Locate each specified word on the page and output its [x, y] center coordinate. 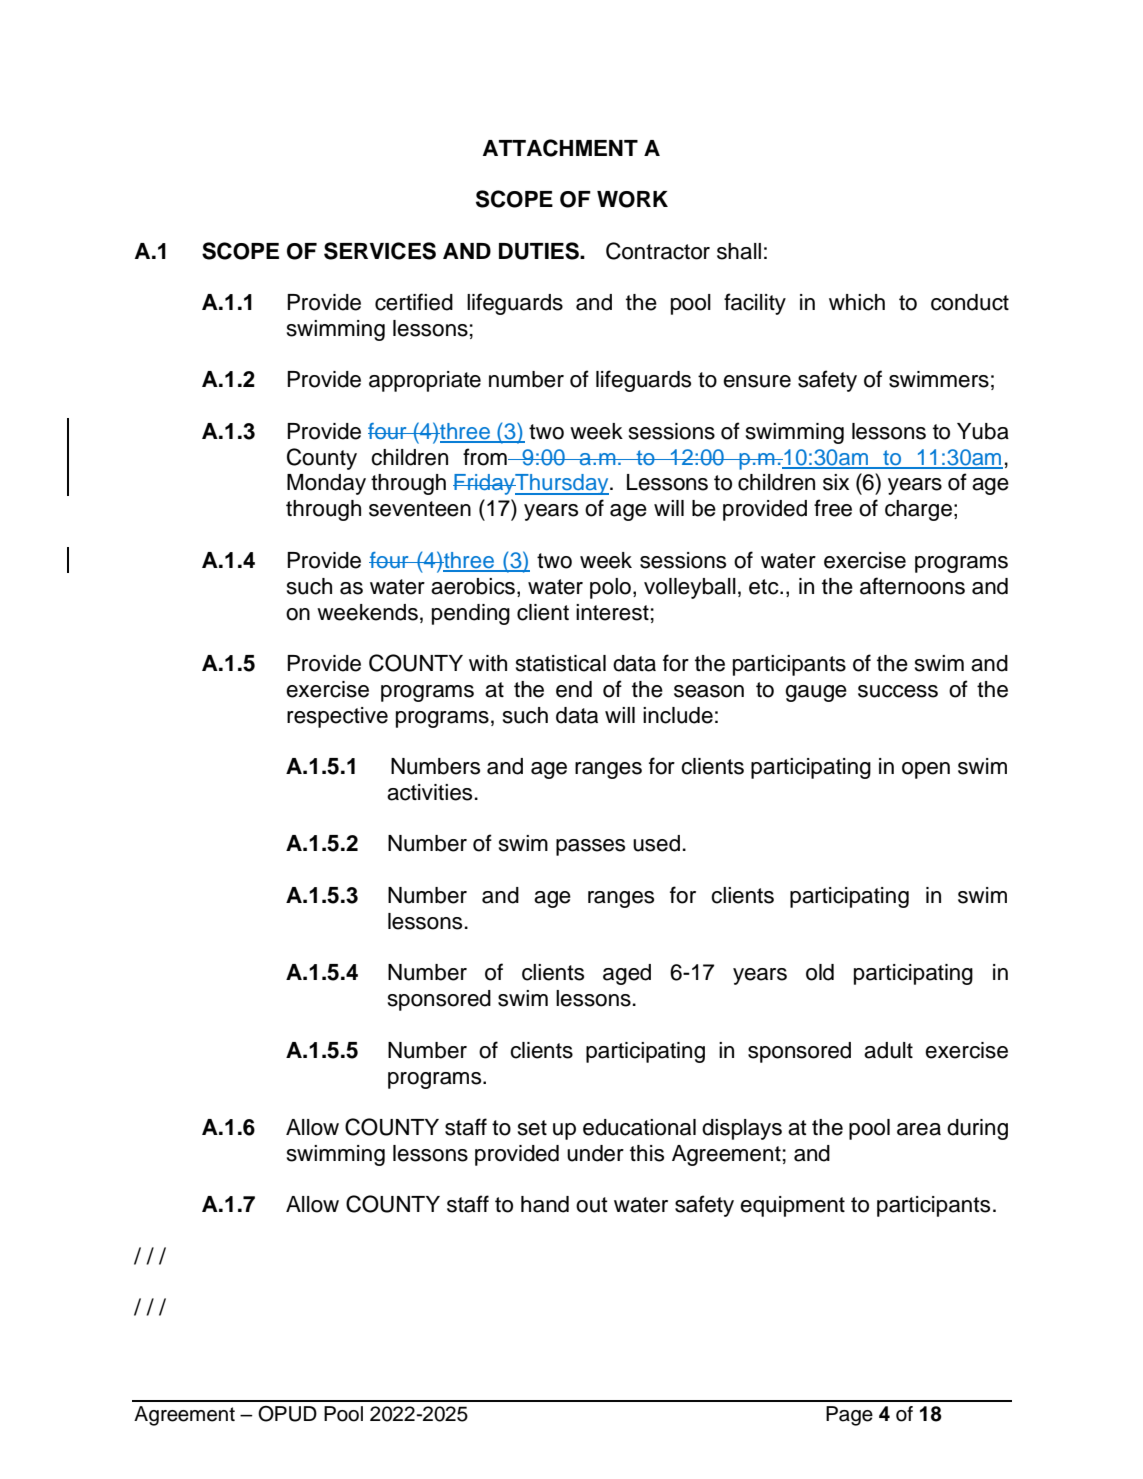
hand [545, 1204]
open [926, 770]
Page [849, 1416]
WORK [632, 199]
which [857, 302]
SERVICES [380, 251]
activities [429, 792]
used [656, 843]
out [592, 1205]
